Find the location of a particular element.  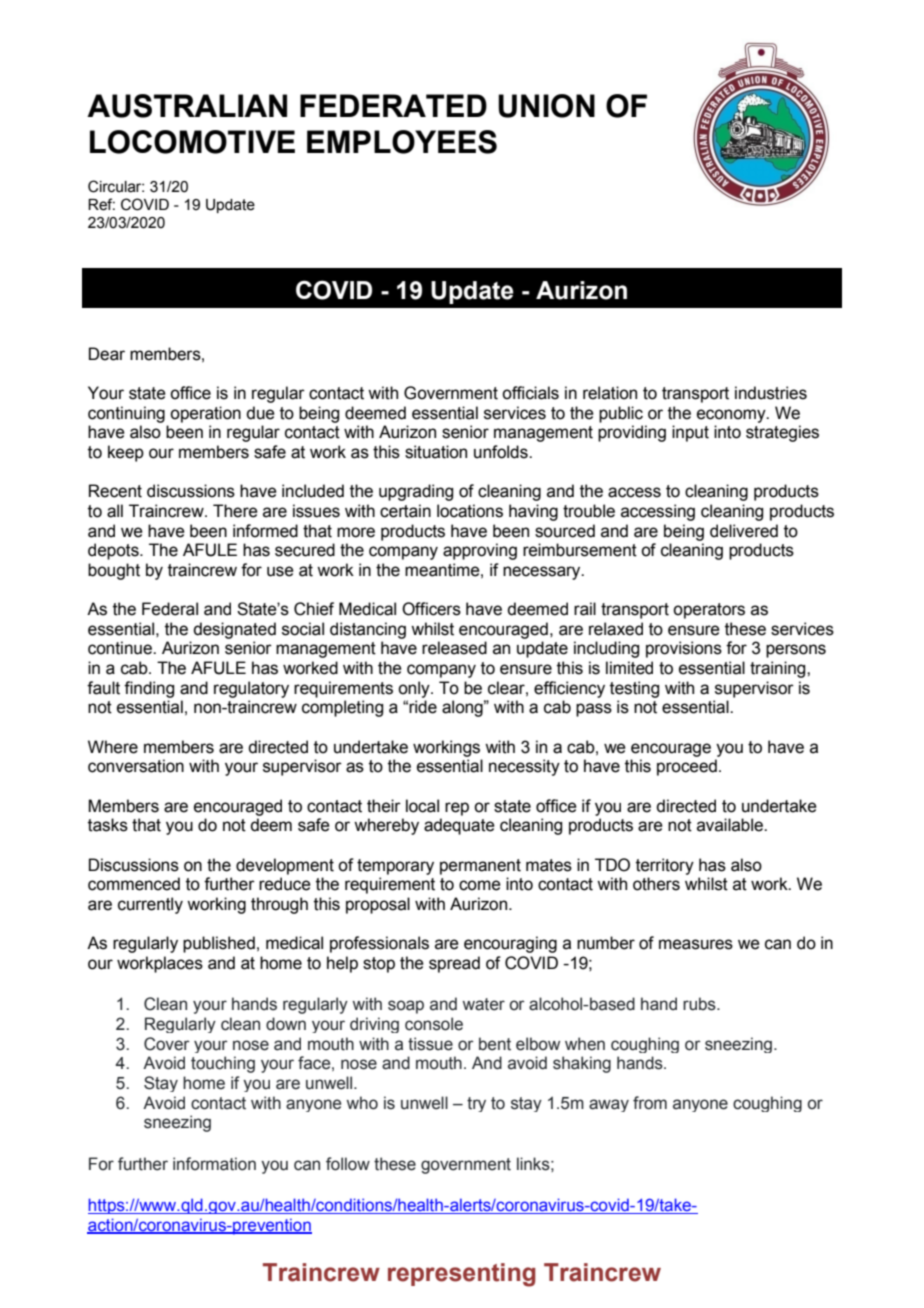

LOCOMOTIVE is located at coordinates (192, 142).
